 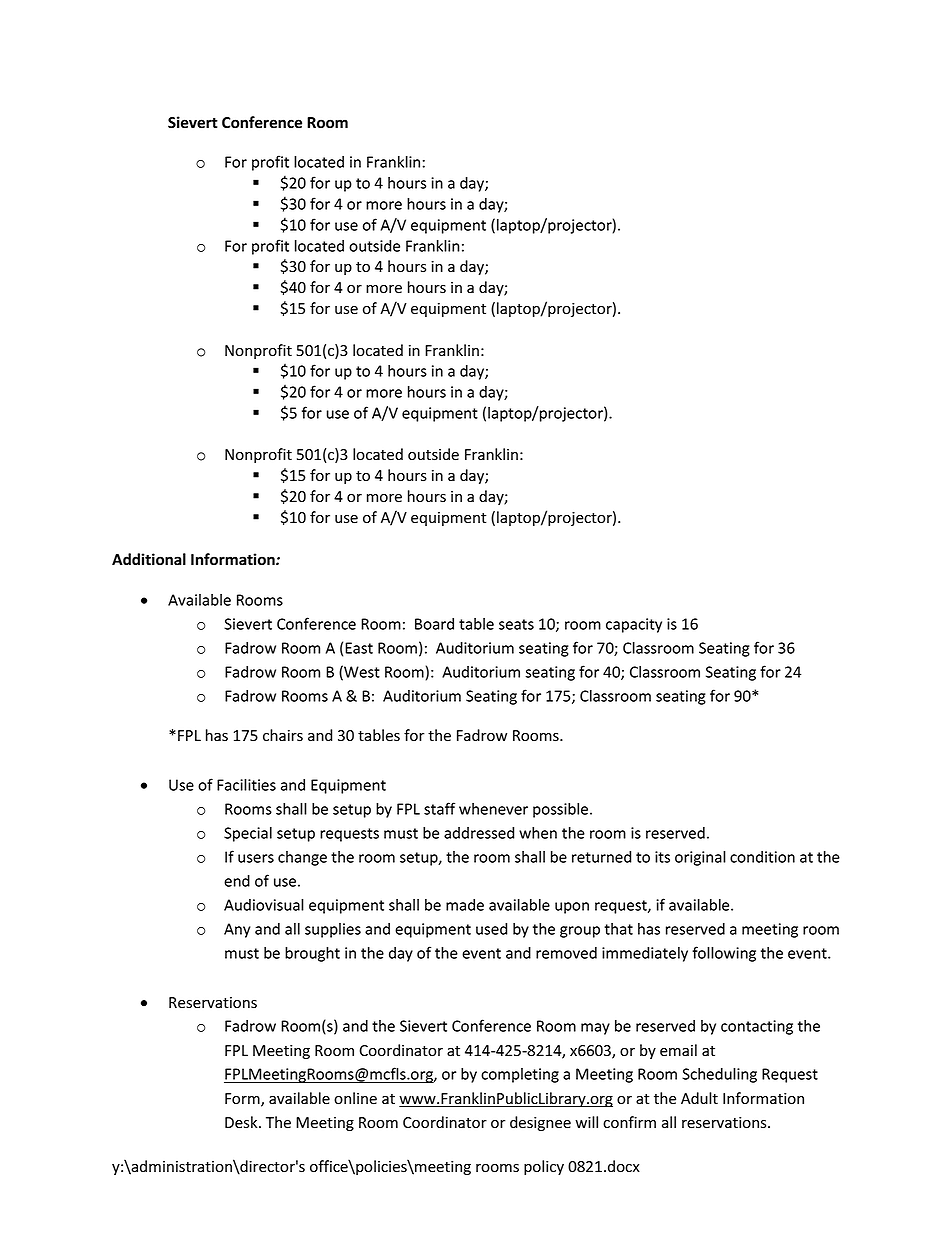 I want to click on Board, so click(x=434, y=624).
